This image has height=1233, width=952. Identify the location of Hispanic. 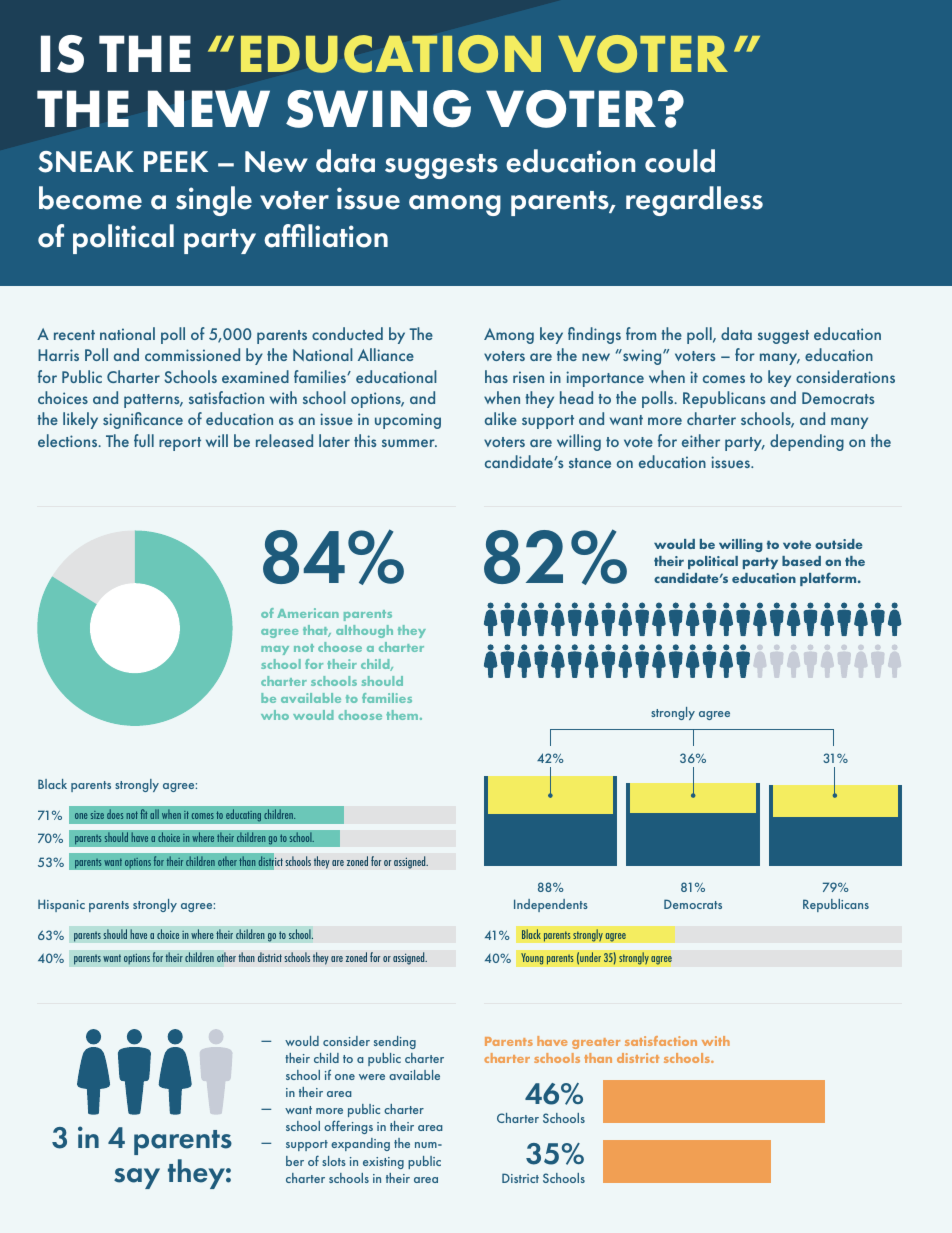
(61, 905).
